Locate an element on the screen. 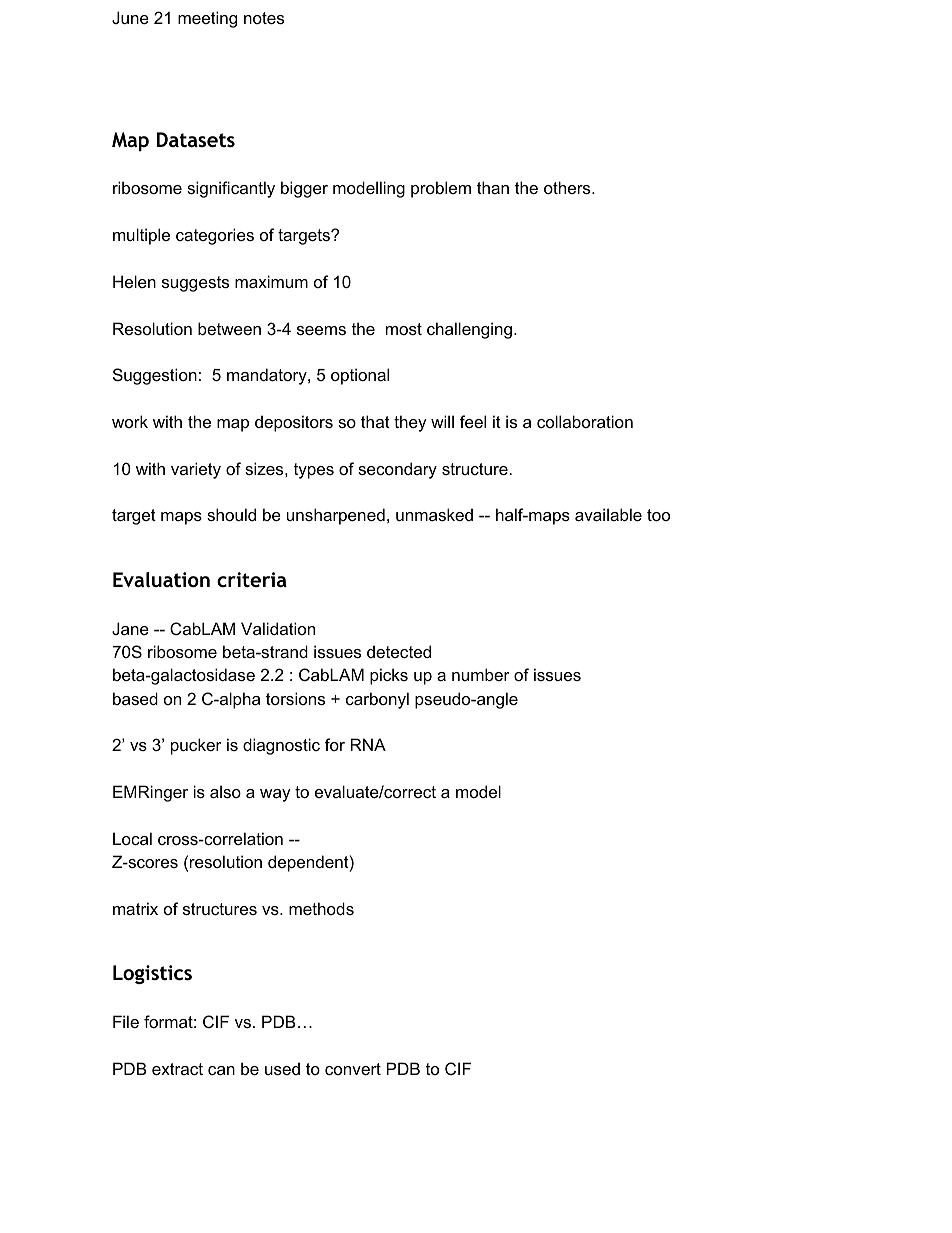 The image size is (952, 1233). pucker is located at coordinates (196, 746).
